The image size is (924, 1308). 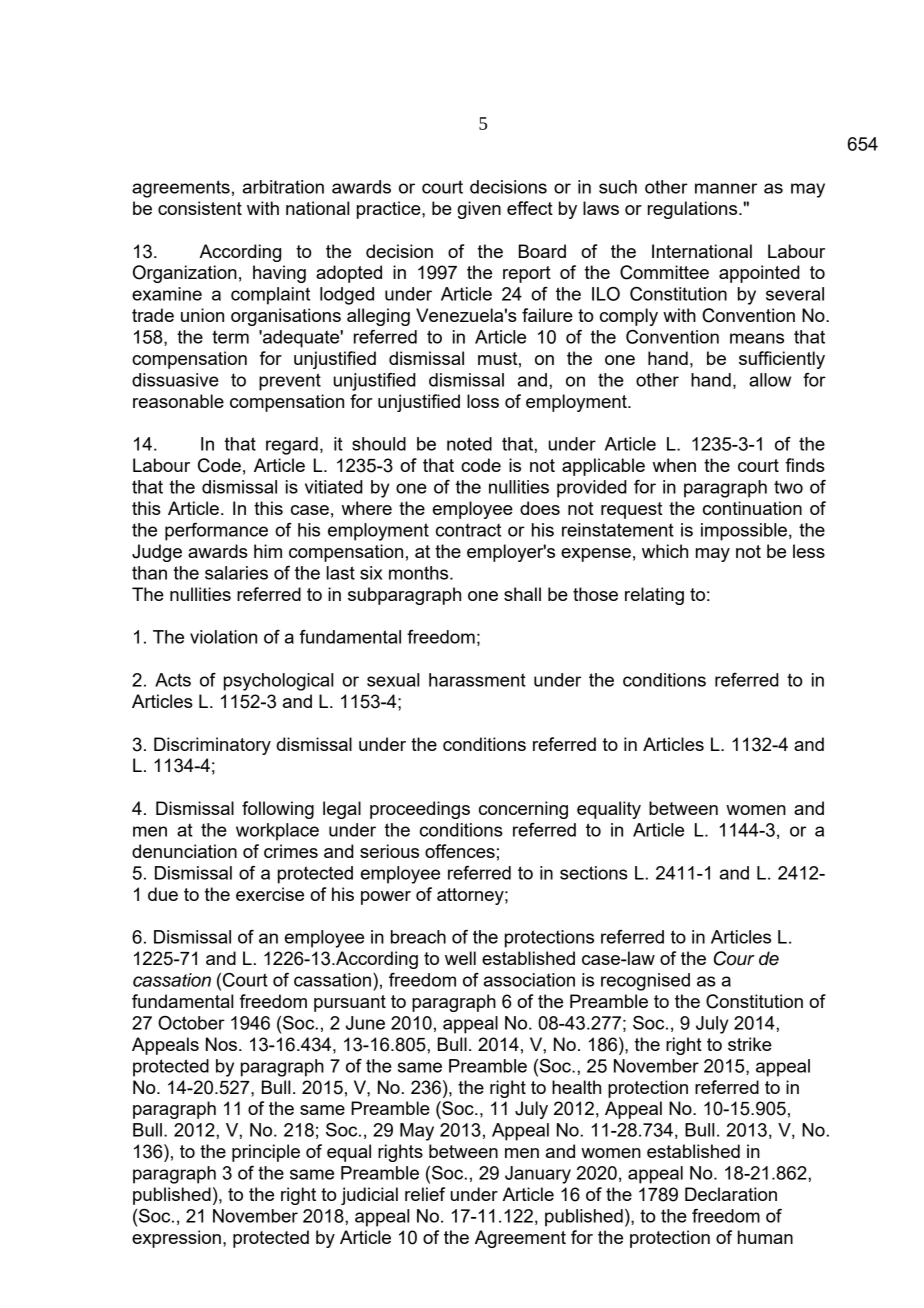 I want to click on given, so click(x=479, y=210).
